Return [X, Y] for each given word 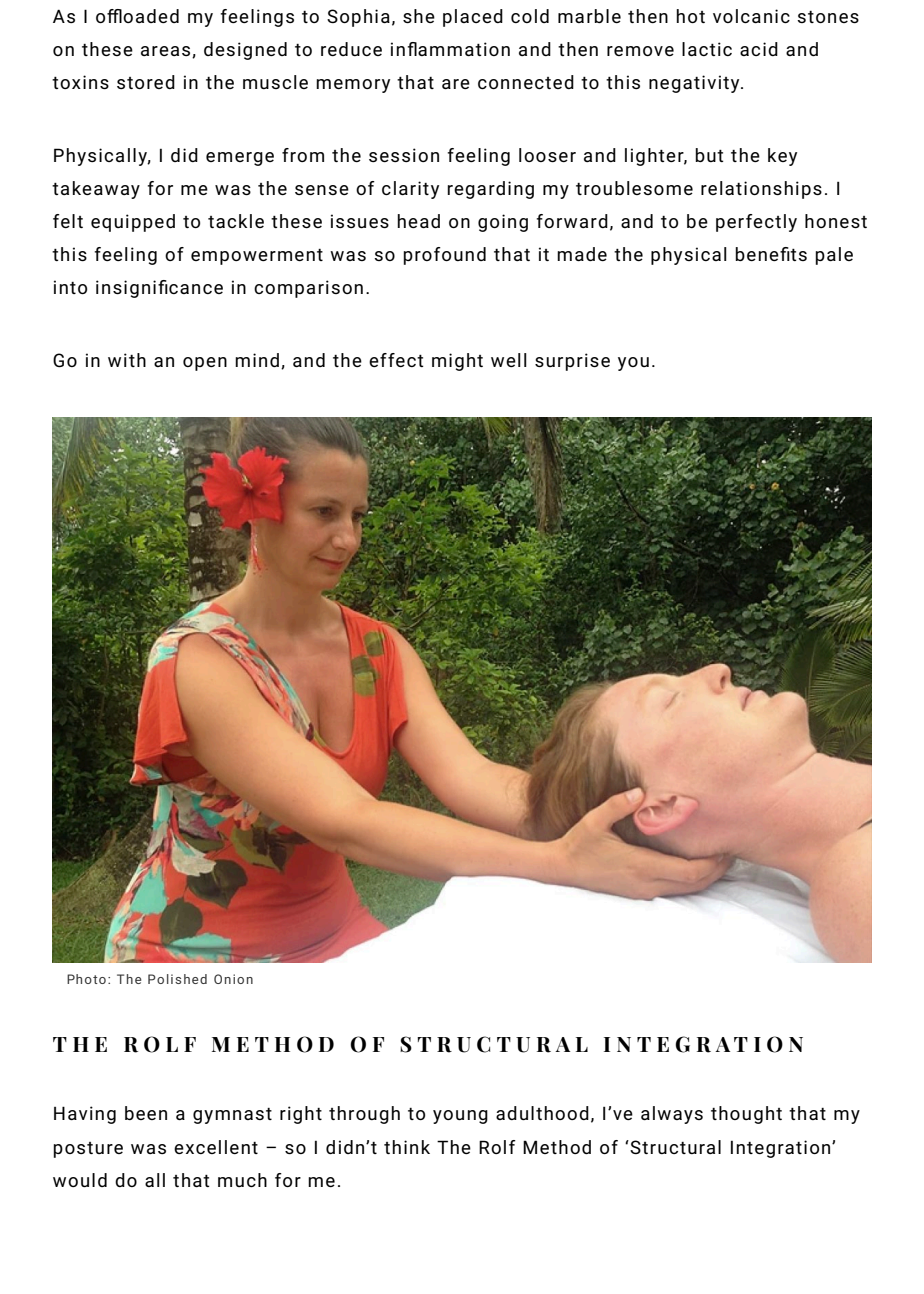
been [146, 1113]
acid [759, 49]
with [127, 360]
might [457, 362]
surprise [572, 362]
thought [746, 1115]
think [407, 1147]
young [460, 1117]
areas [167, 52]
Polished [177, 979]
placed [473, 18]
